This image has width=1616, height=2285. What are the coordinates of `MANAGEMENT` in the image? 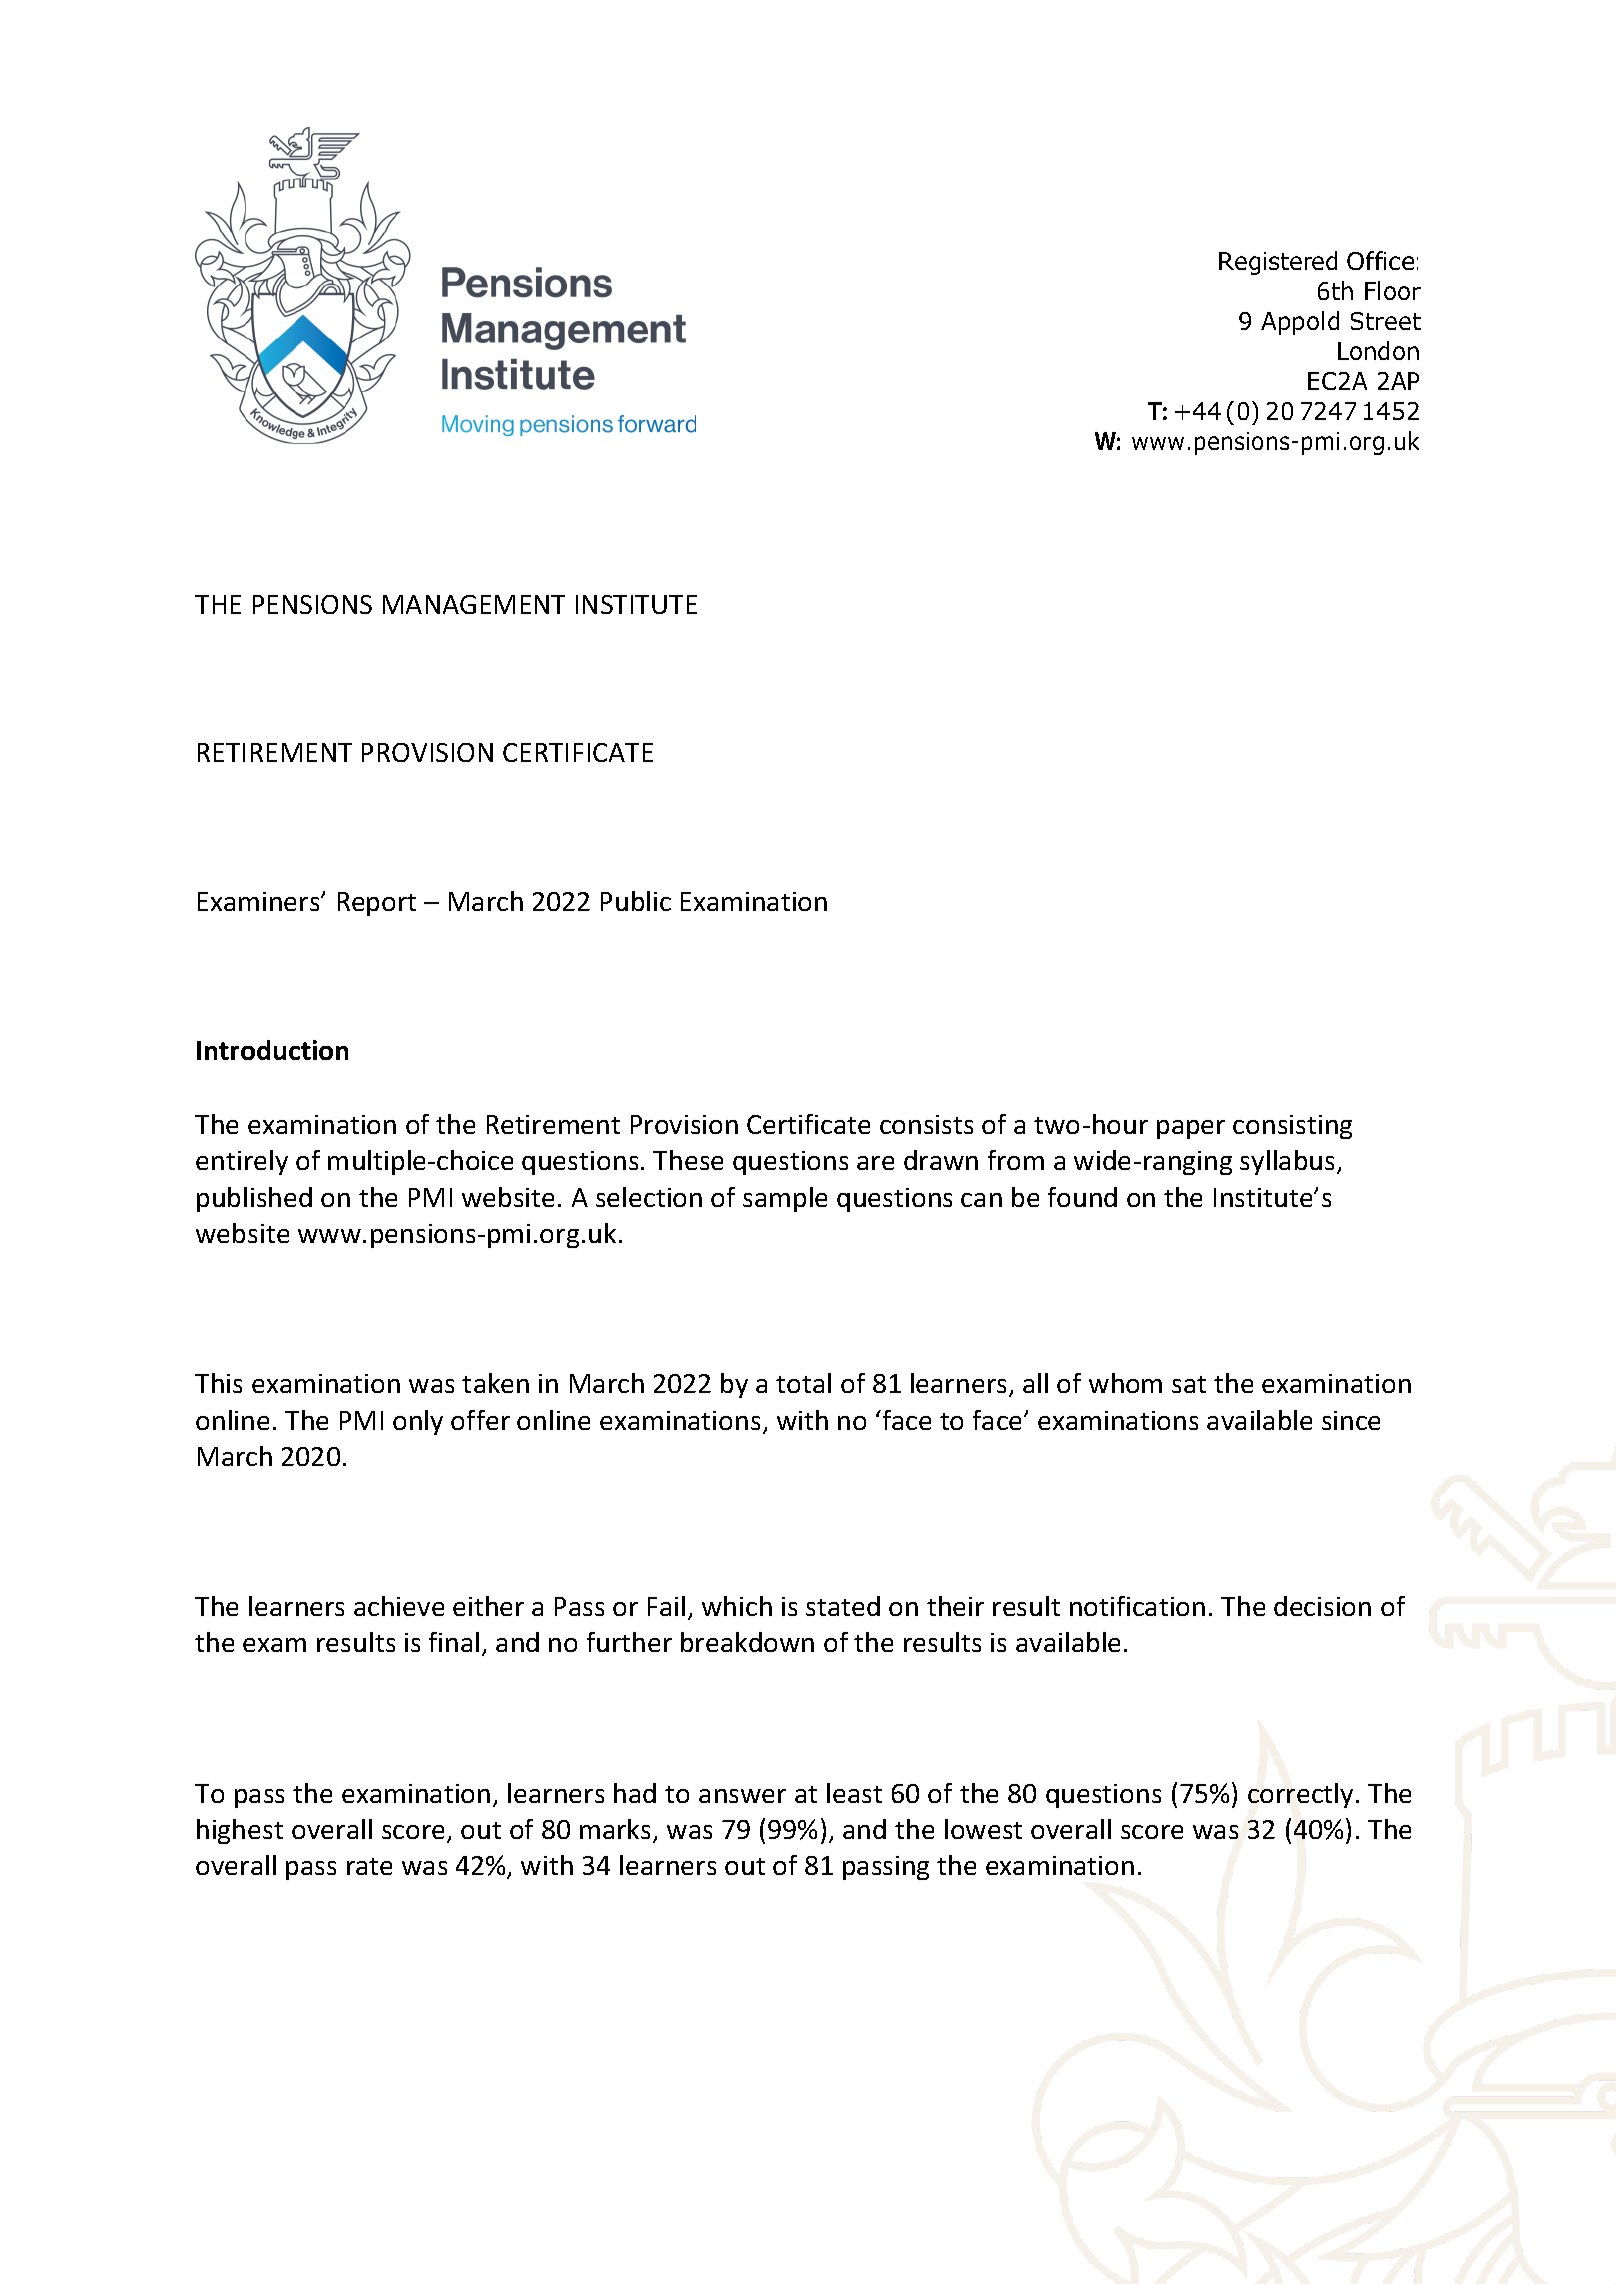 It's located at (474, 604).
